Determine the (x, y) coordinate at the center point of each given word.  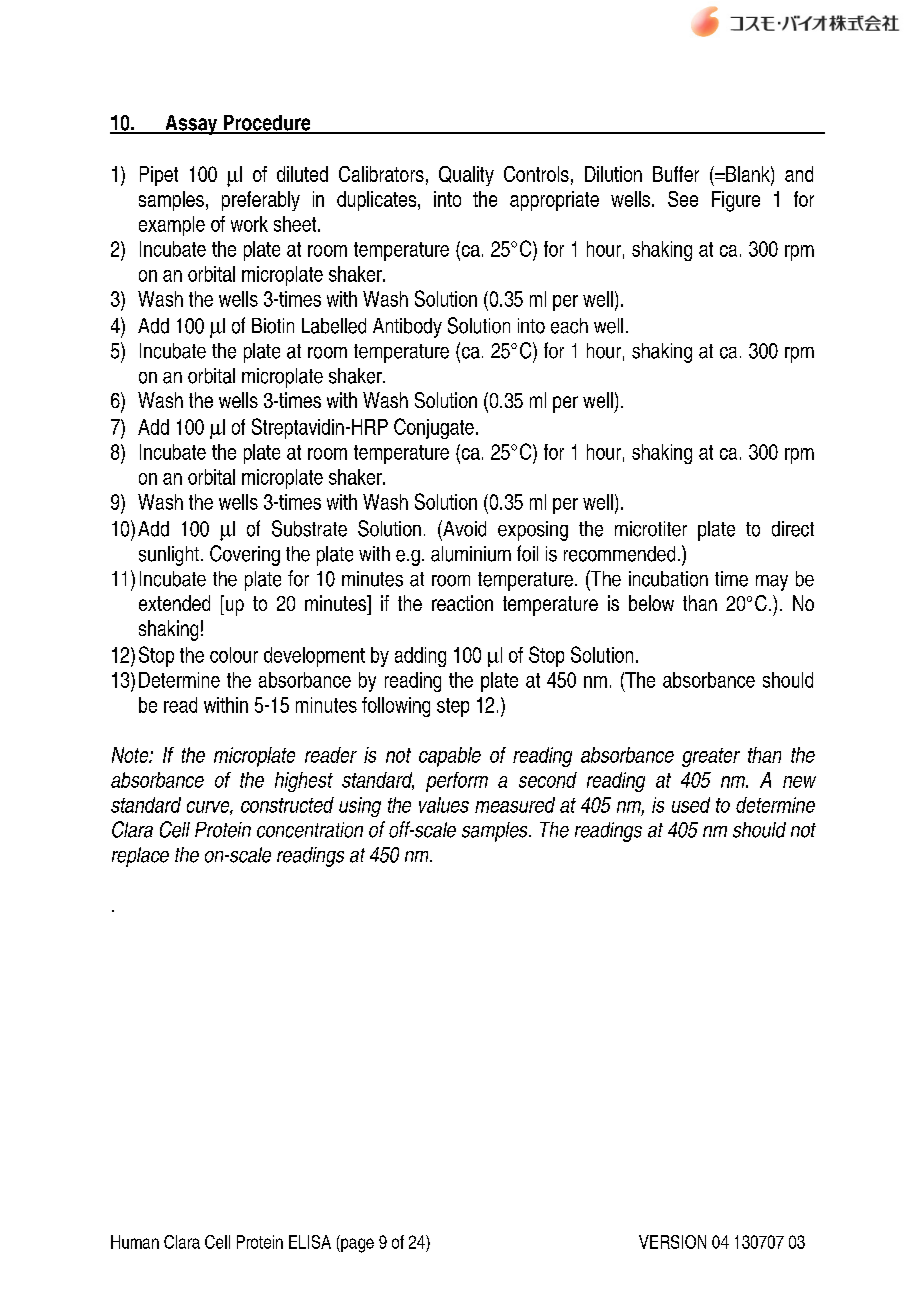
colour (234, 655)
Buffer (676, 174)
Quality (466, 176)
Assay (191, 125)
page (356, 1245)
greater (711, 757)
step (453, 707)
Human (135, 1242)
